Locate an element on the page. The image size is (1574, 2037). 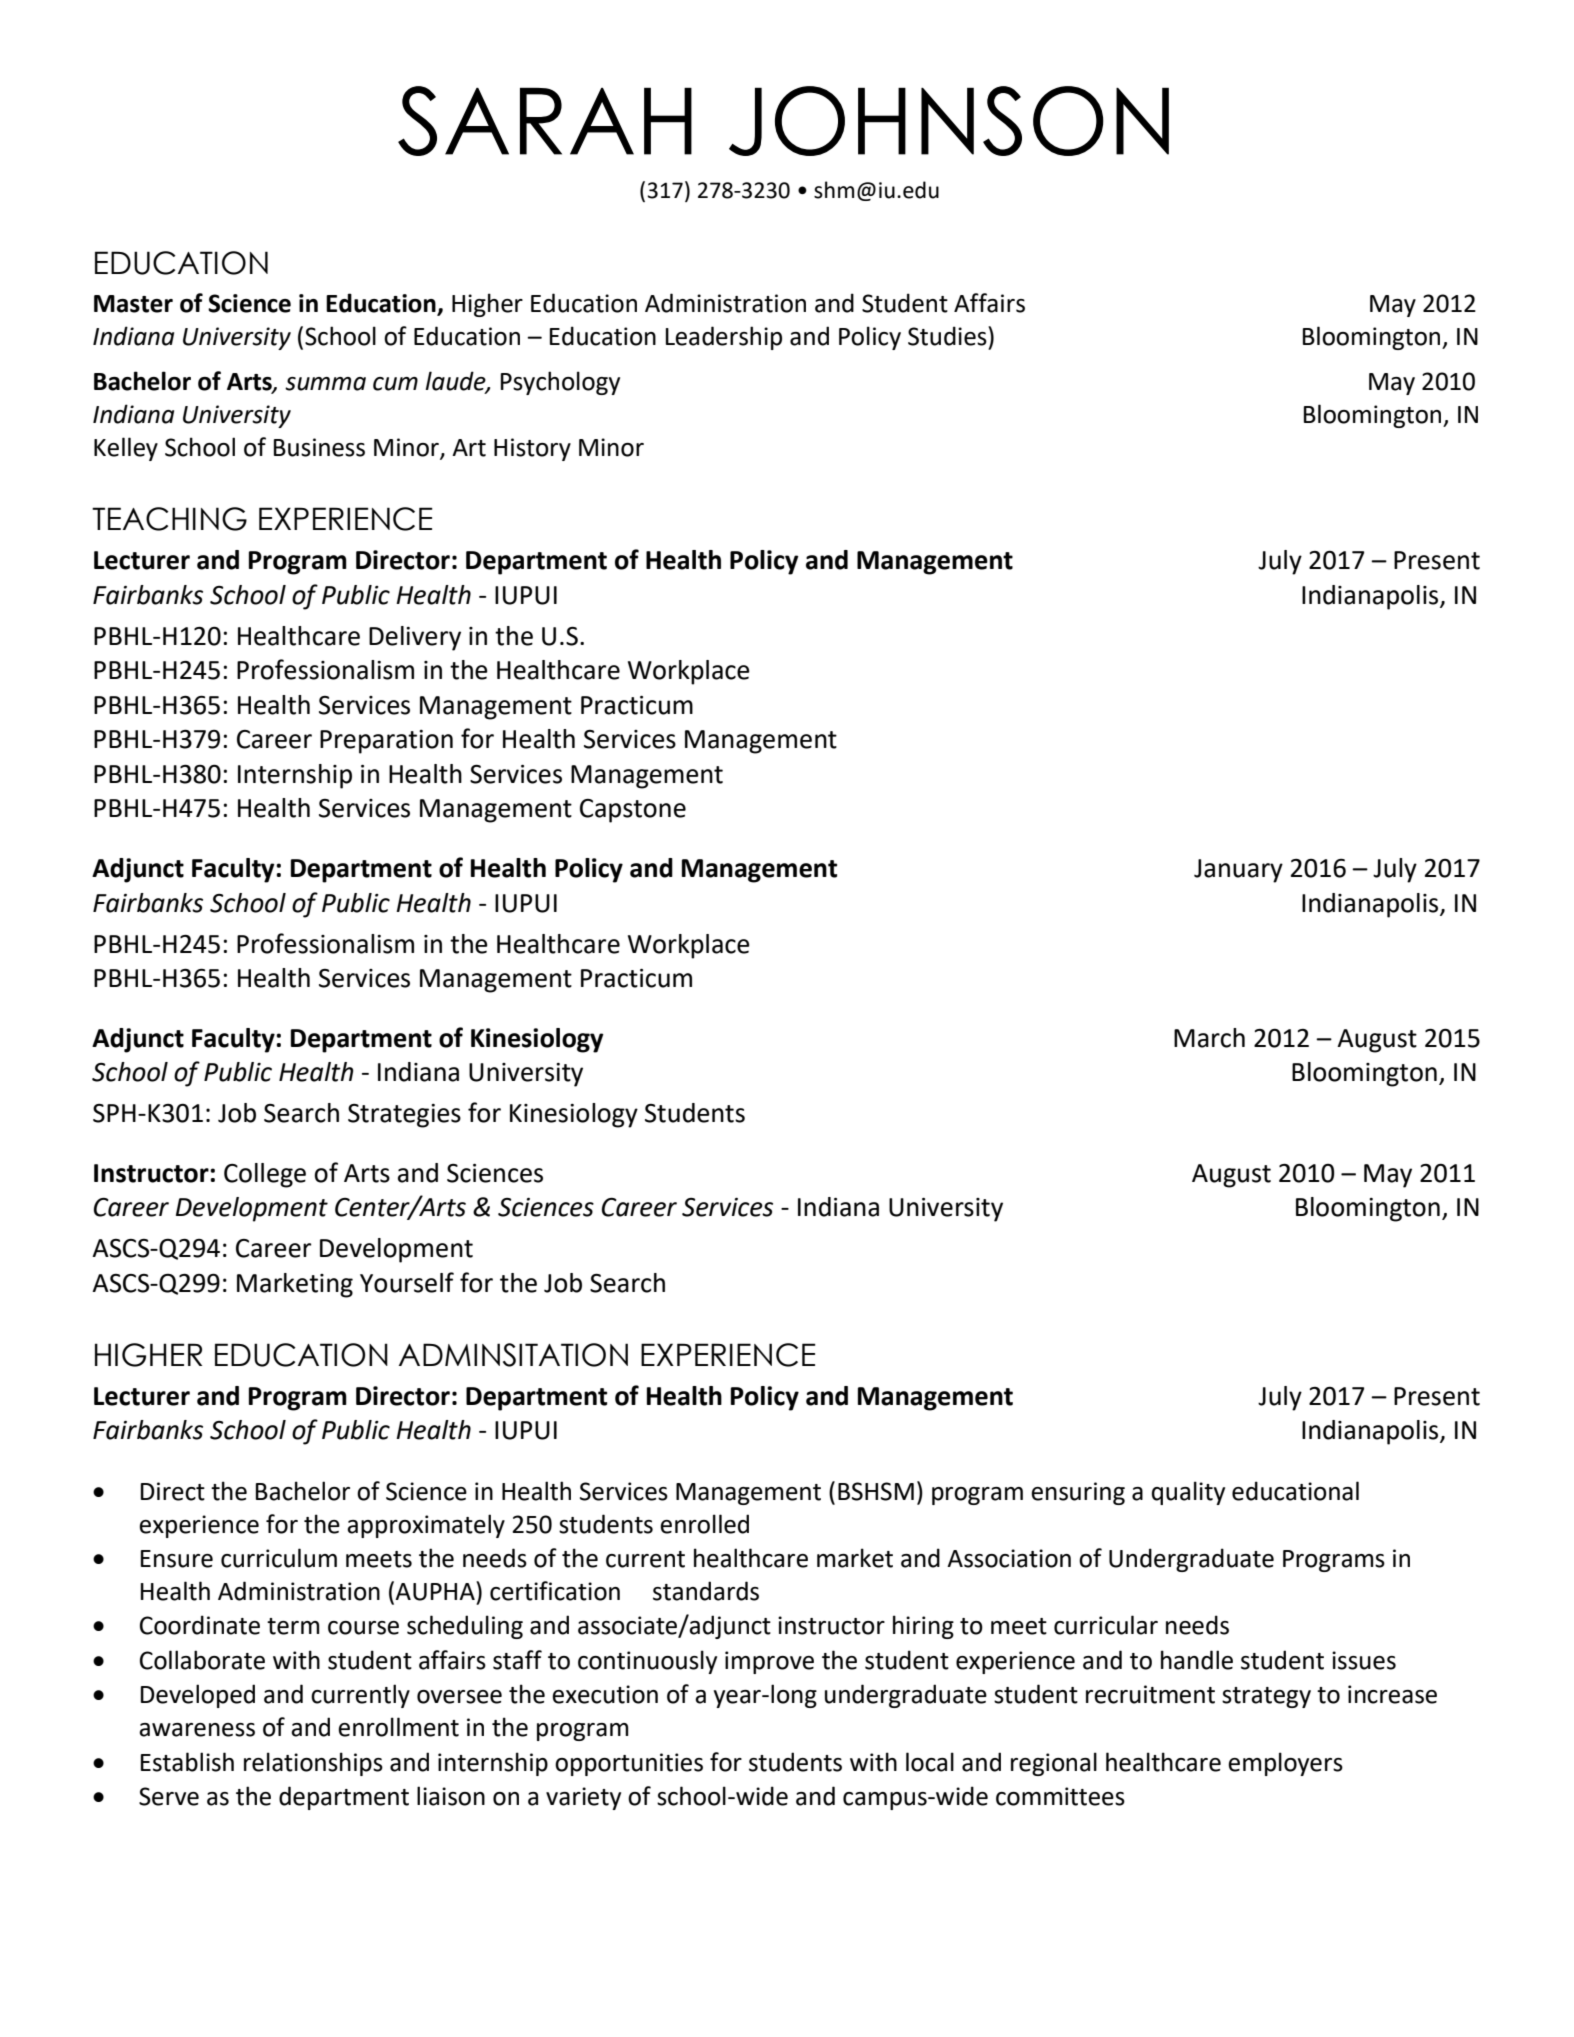
Strategies is located at coordinates (404, 1116).
